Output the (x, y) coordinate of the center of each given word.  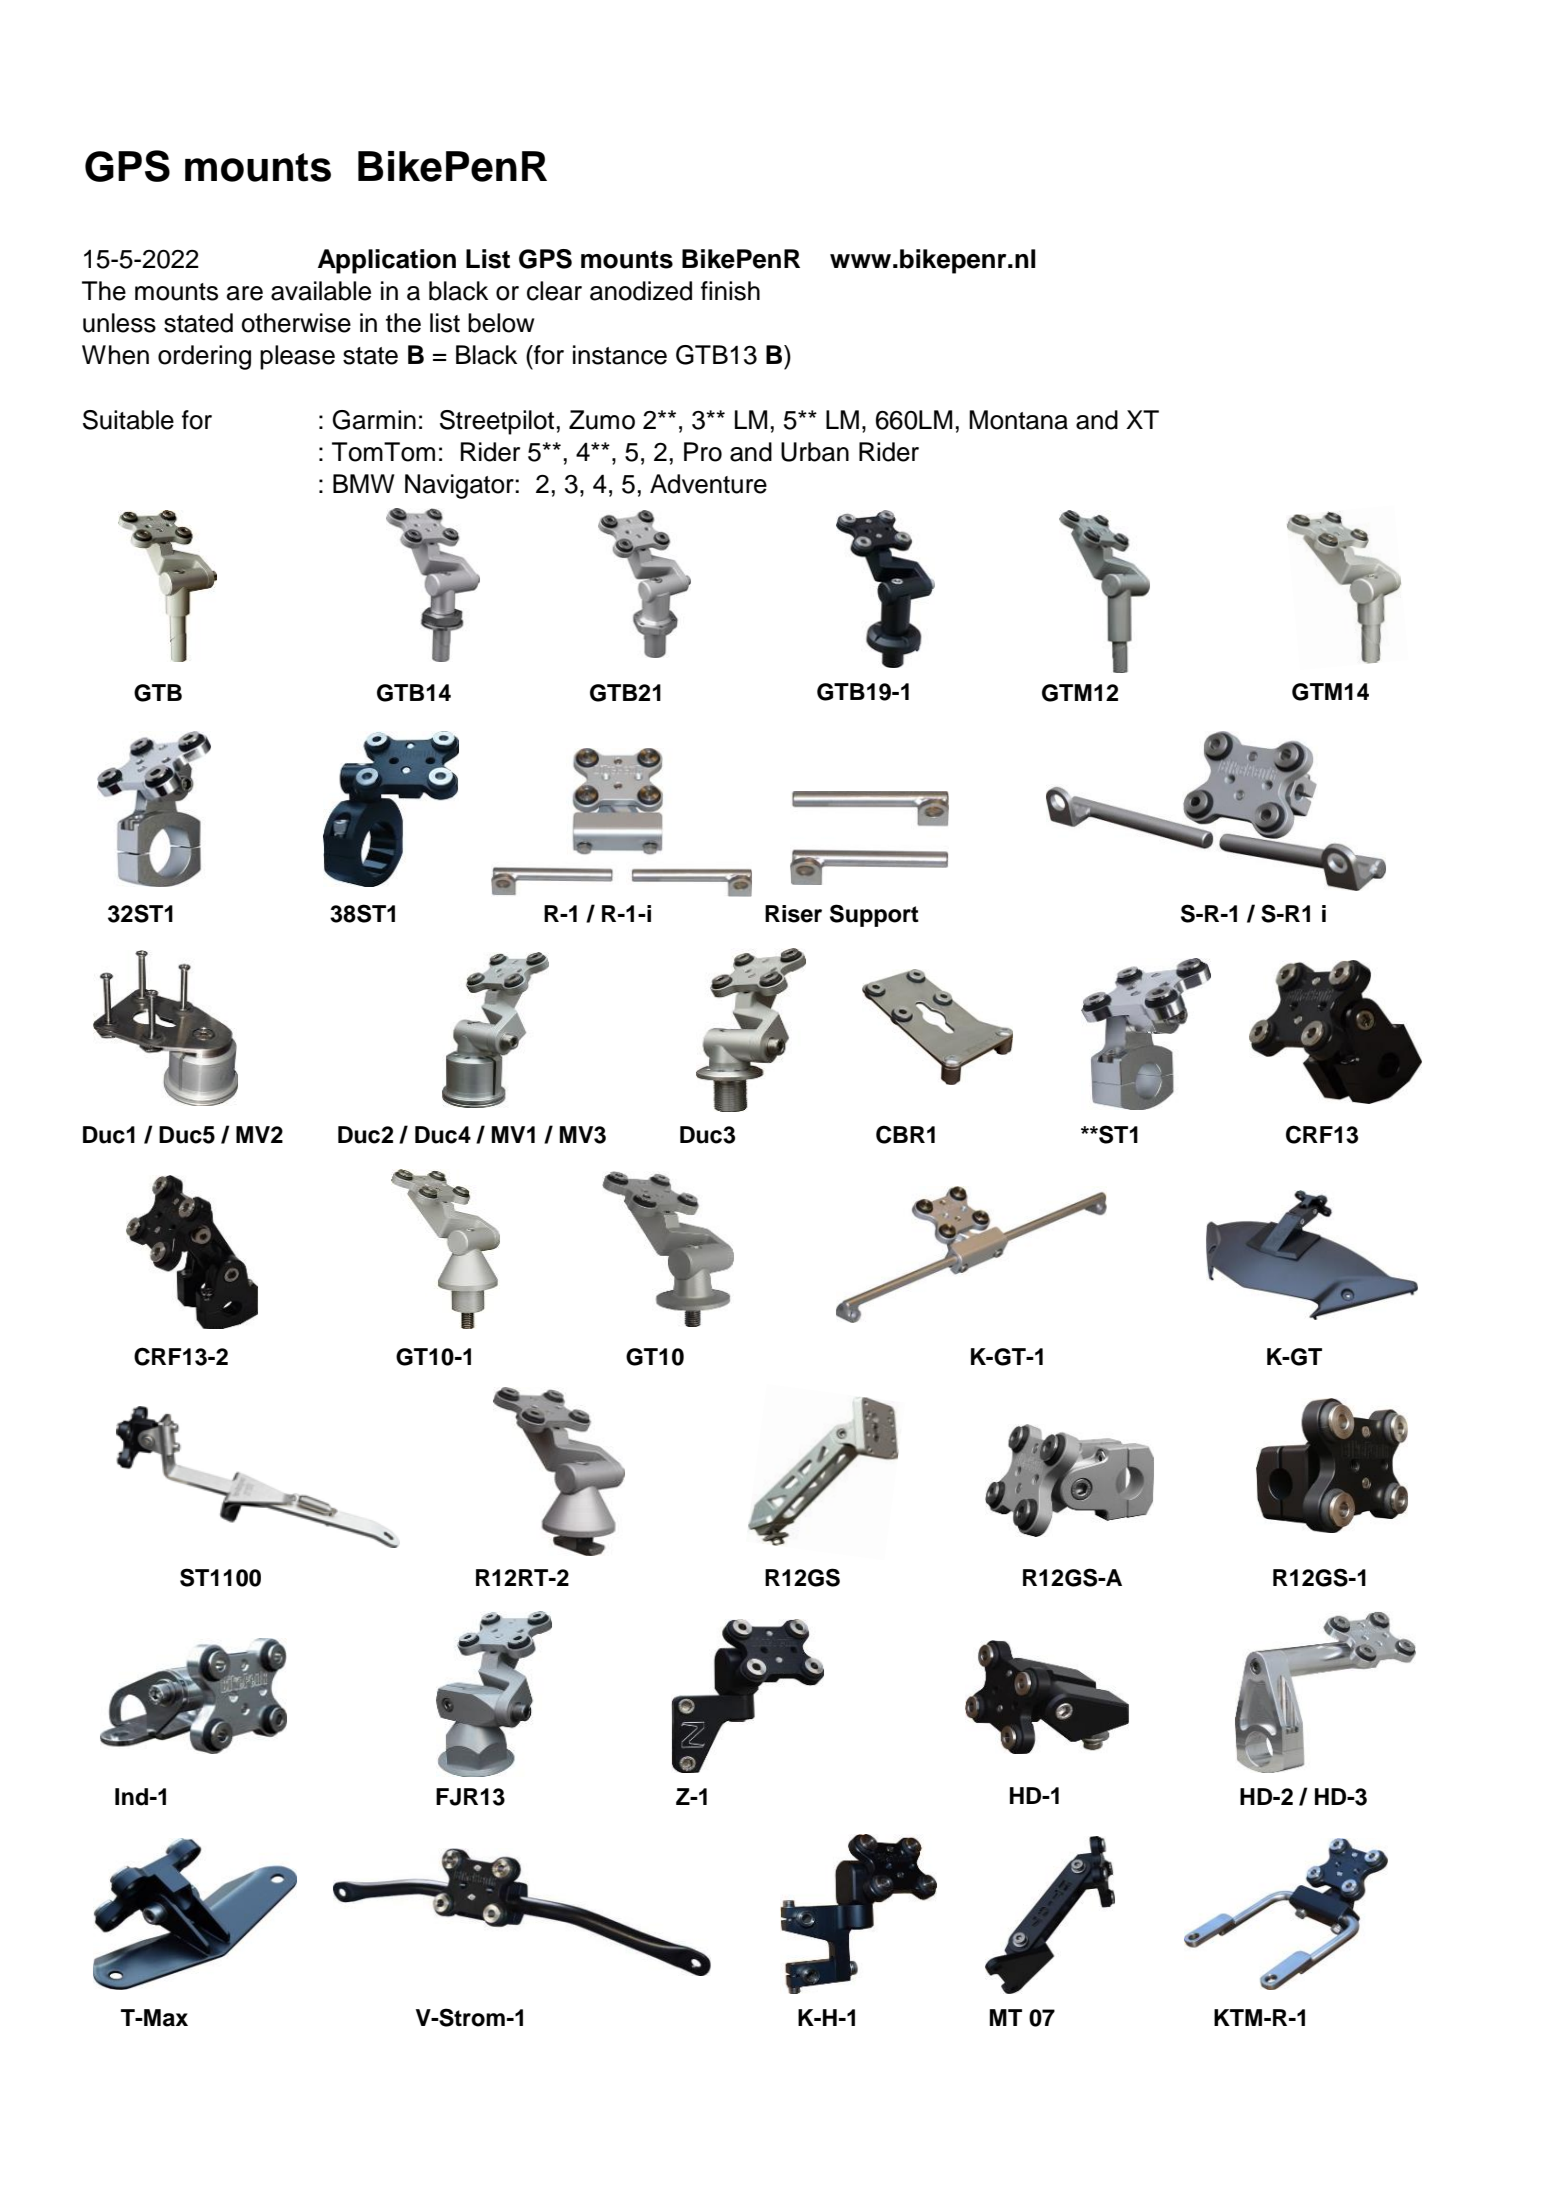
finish (730, 291)
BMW (364, 483)
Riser (793, 914)
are (245, 293)
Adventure (708, 484)
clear (554, 291)
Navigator (460, 486)
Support (874, 915)
